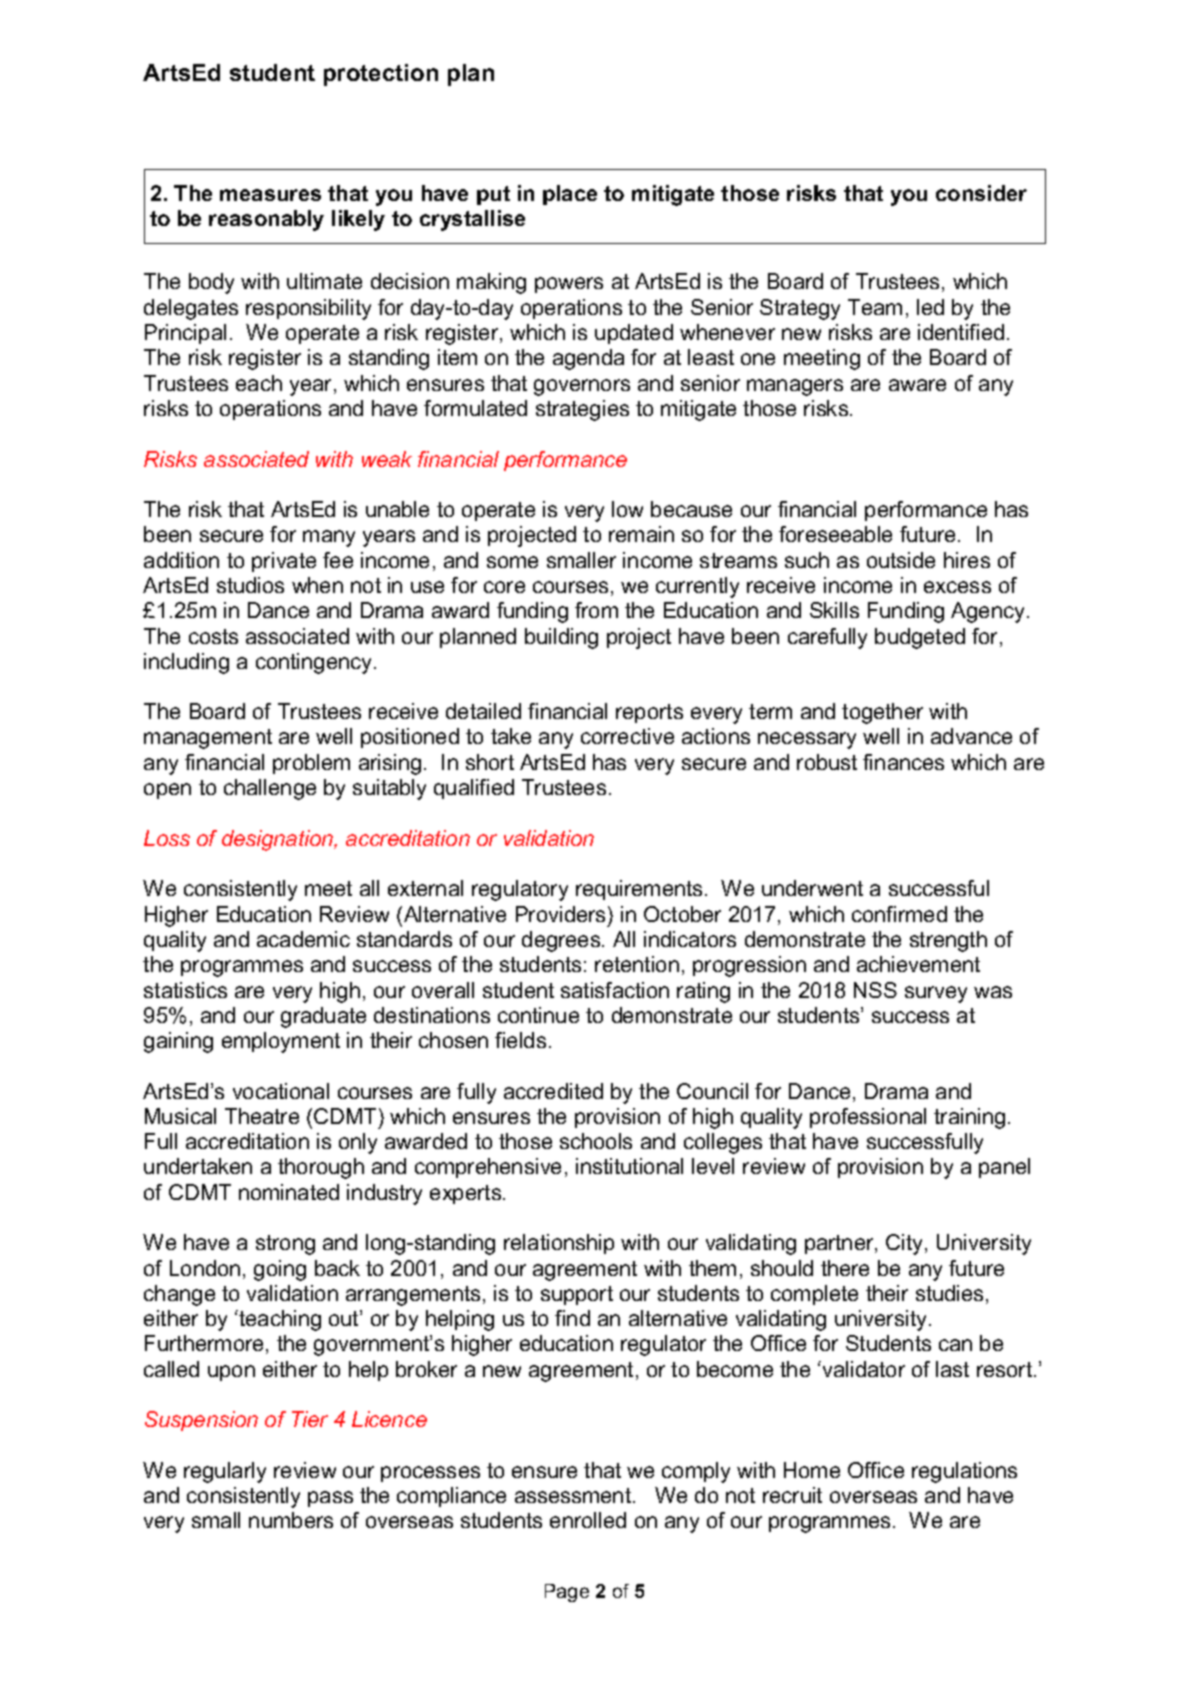 This screenshot has width=1189, height=1683. I want to click on studios, so click(250, 585).
